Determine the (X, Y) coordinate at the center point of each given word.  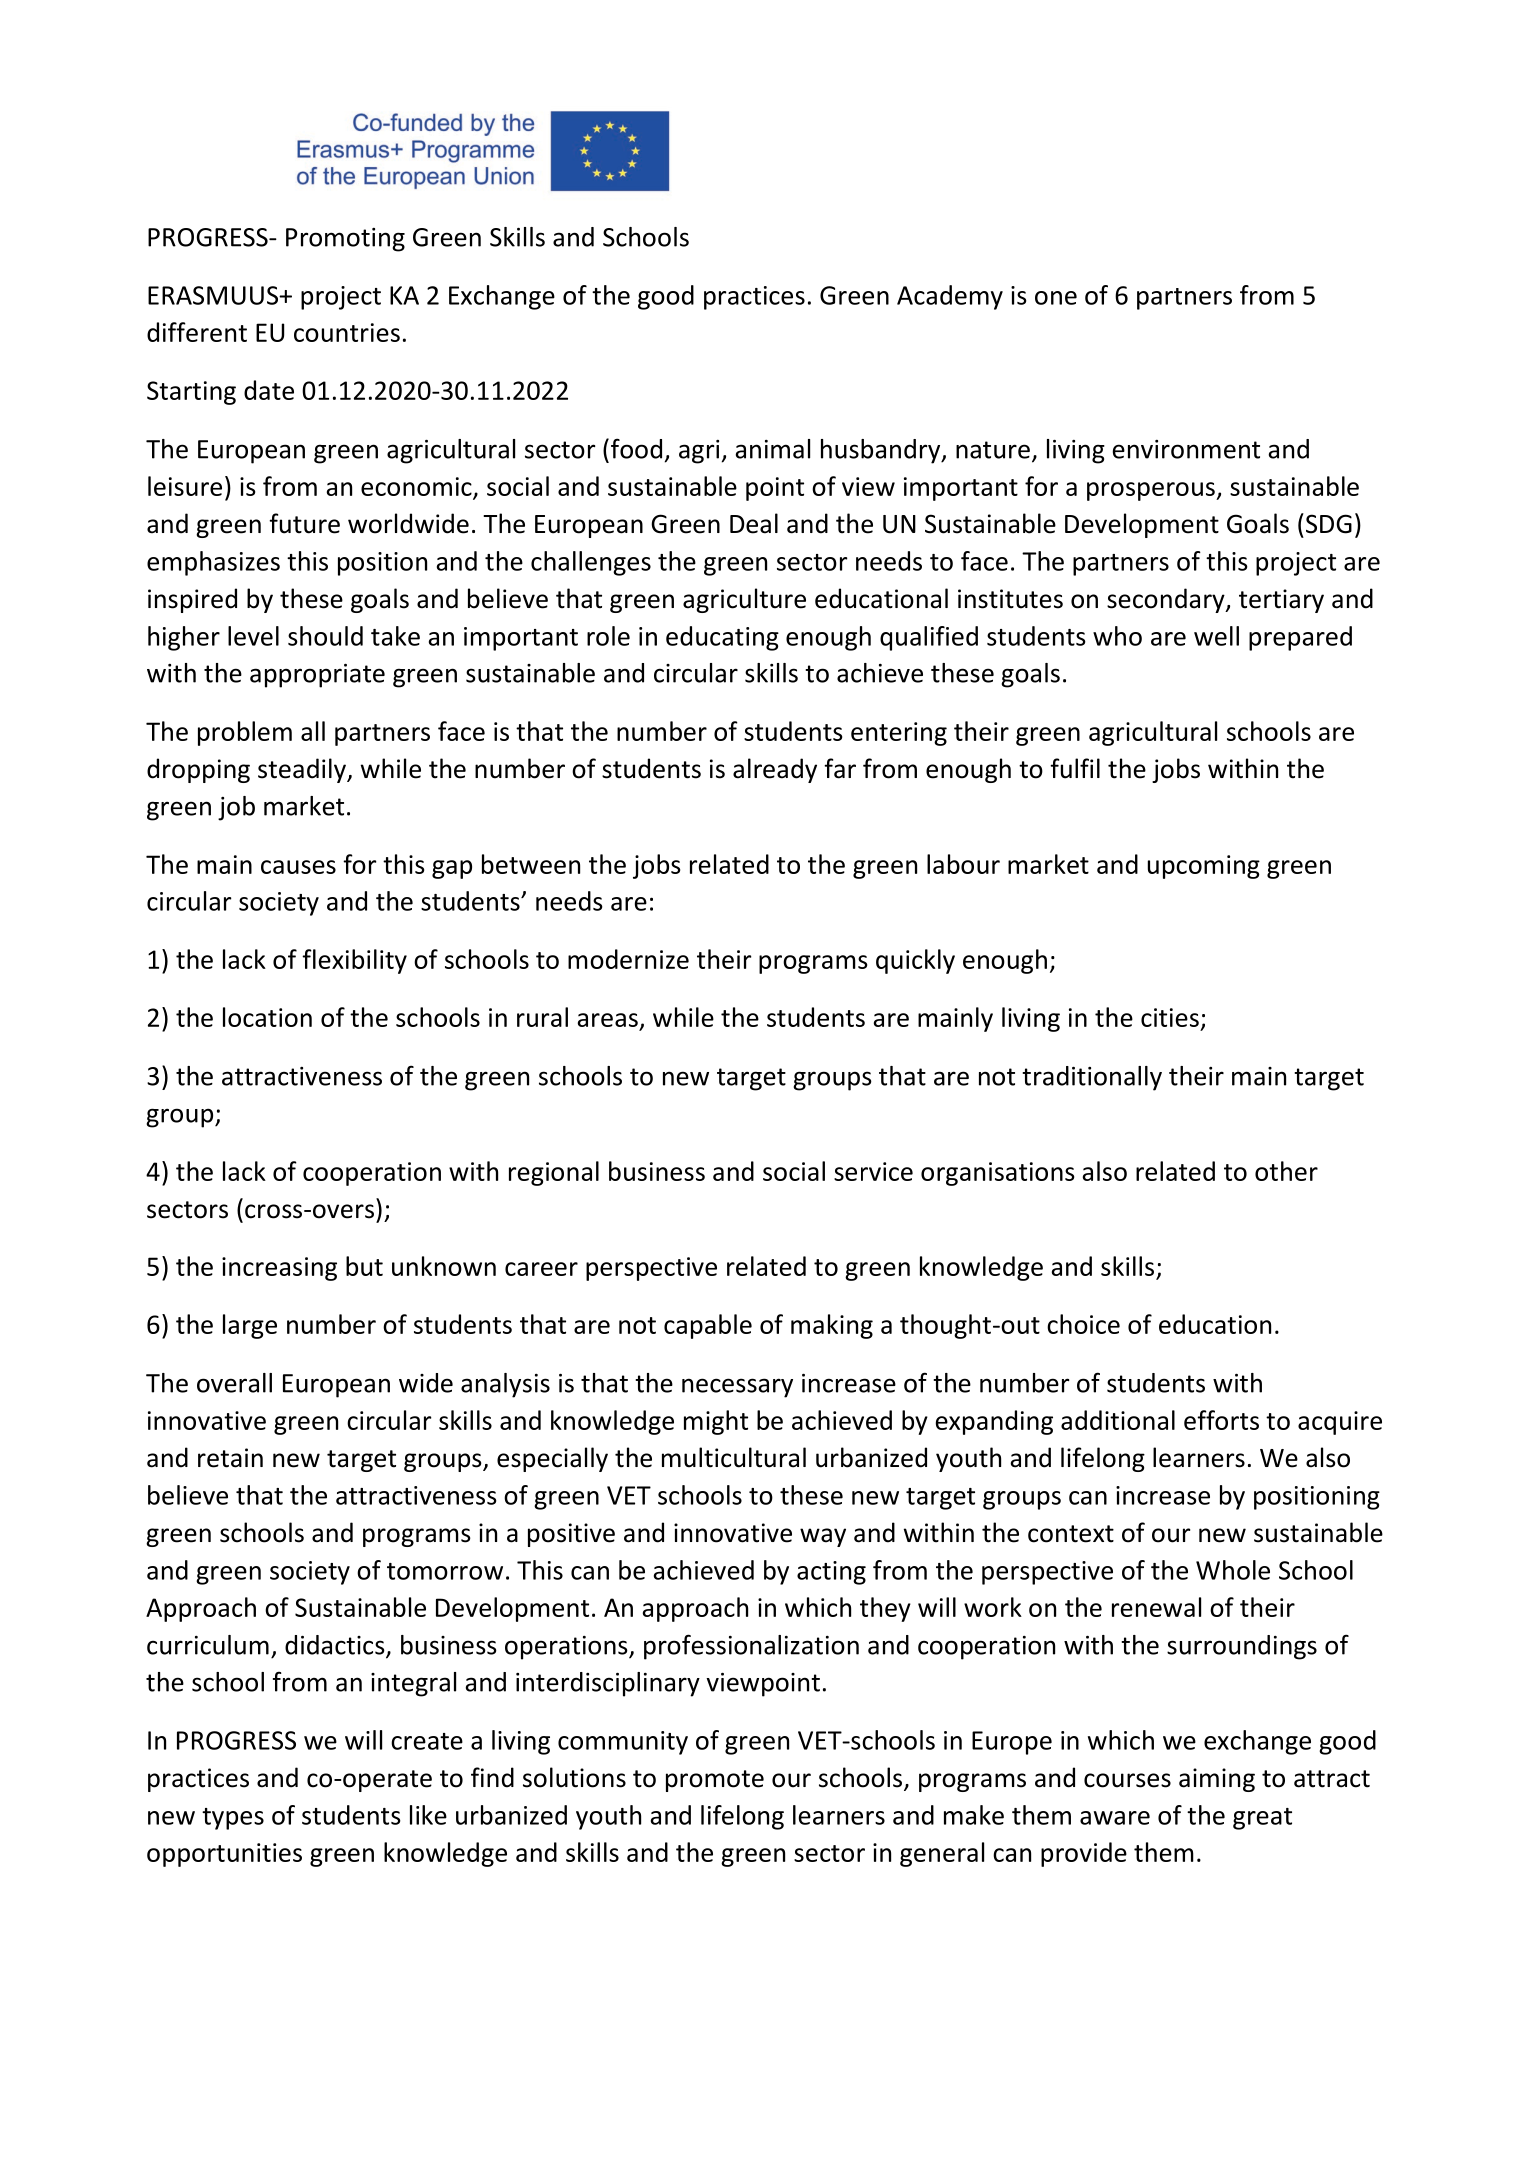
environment (1186, 449)
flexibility (354, 961)
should (325, 636)
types (233, 1819)
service (873, 1171)
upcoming (1204, 867)
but (364, 1266)
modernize (628, 959)
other (1286, 1171)
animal (773, 449)
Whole (1233, 1570)
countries (347, 332)
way (823, 1537)
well (1216, 636)
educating (722, 638)
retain (230, 1458)
